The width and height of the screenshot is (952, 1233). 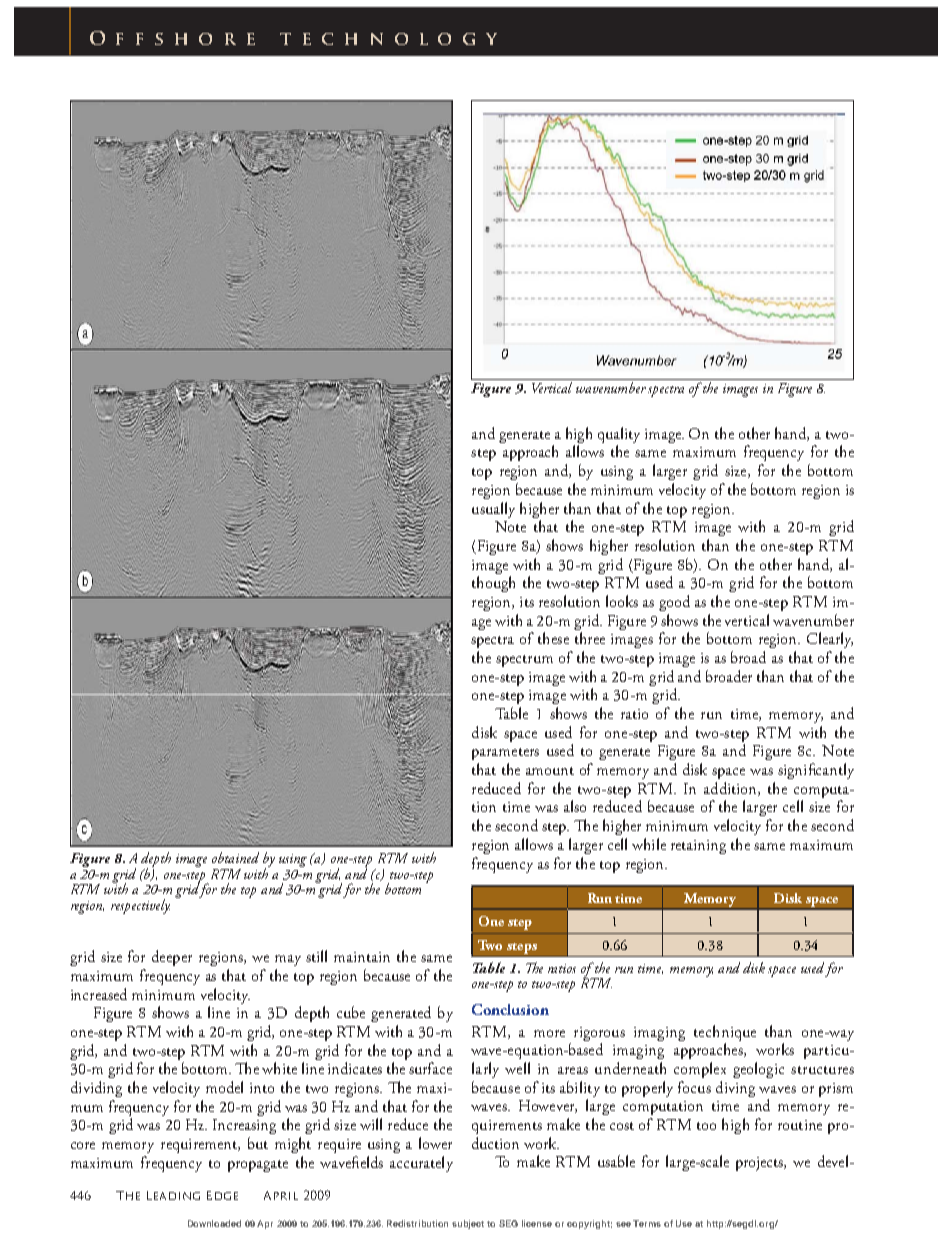 What do you see at coordinates (575, 806) in the screenshot?
I see `also` at bounding box center [575, 806].
